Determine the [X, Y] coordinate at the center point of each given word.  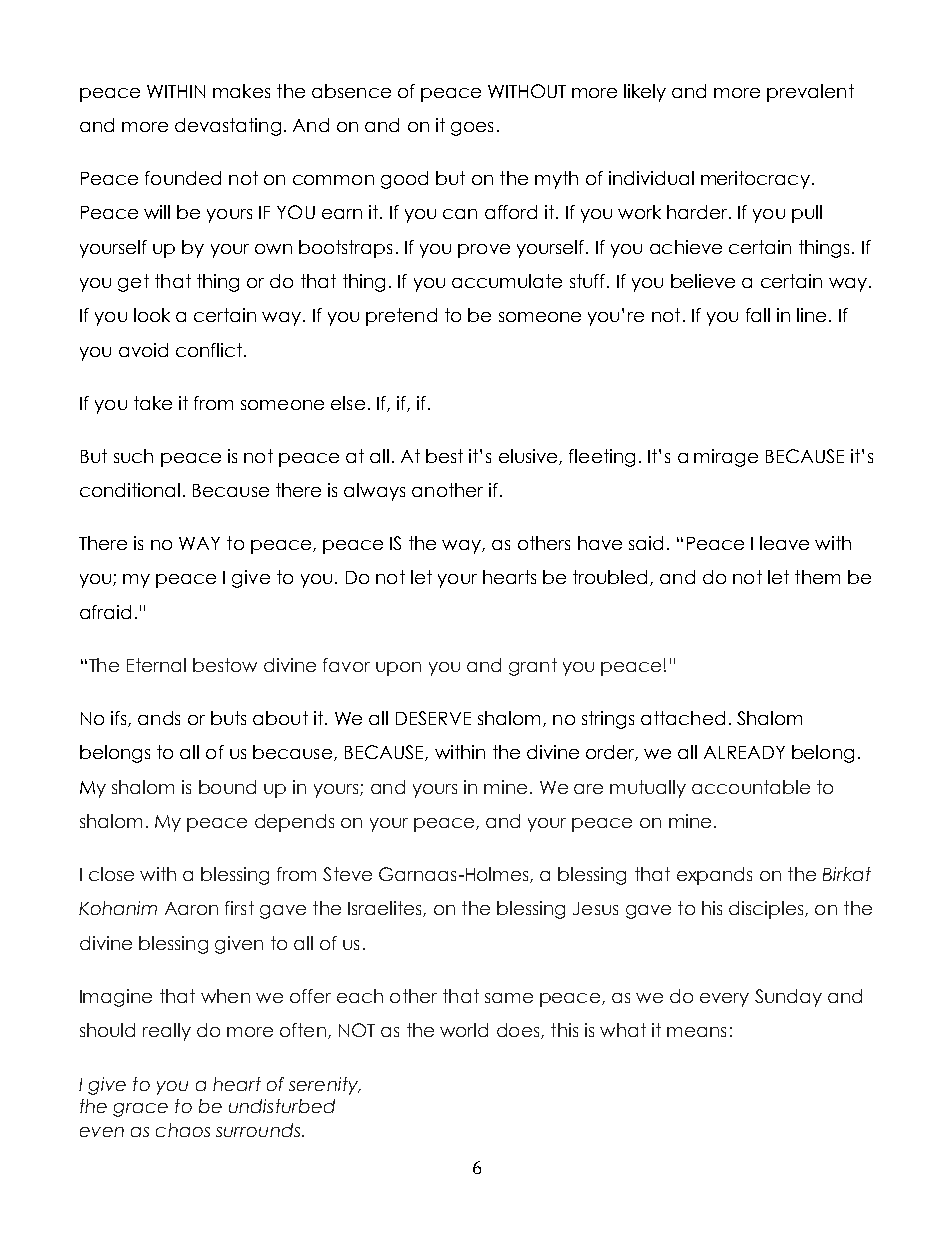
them [817, 577]
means [696, 1032]
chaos [183, 1130]
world [464, 1030]
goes [472, 129]
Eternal [156, 665]
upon [398, 669]
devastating [228, 127]
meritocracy [755, 180]
